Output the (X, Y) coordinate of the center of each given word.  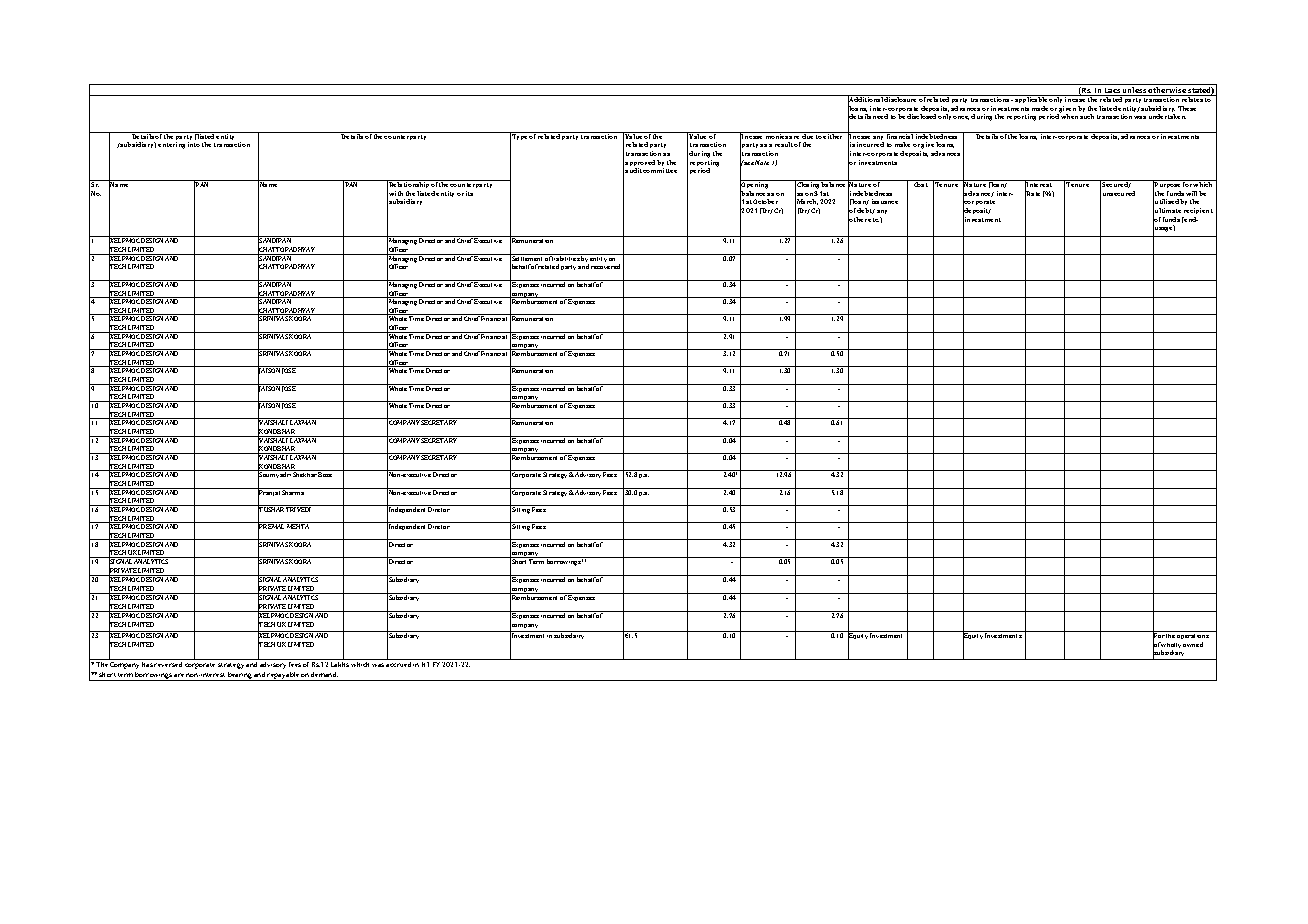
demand (324, 674)
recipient (1198, 211)
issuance (885, 201)
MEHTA (298, 526)
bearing (240, 676)
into (194, 144)
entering (171, 145)
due (808, 135)
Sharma (294, 491)
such (1087, 116)
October (765, 201)
